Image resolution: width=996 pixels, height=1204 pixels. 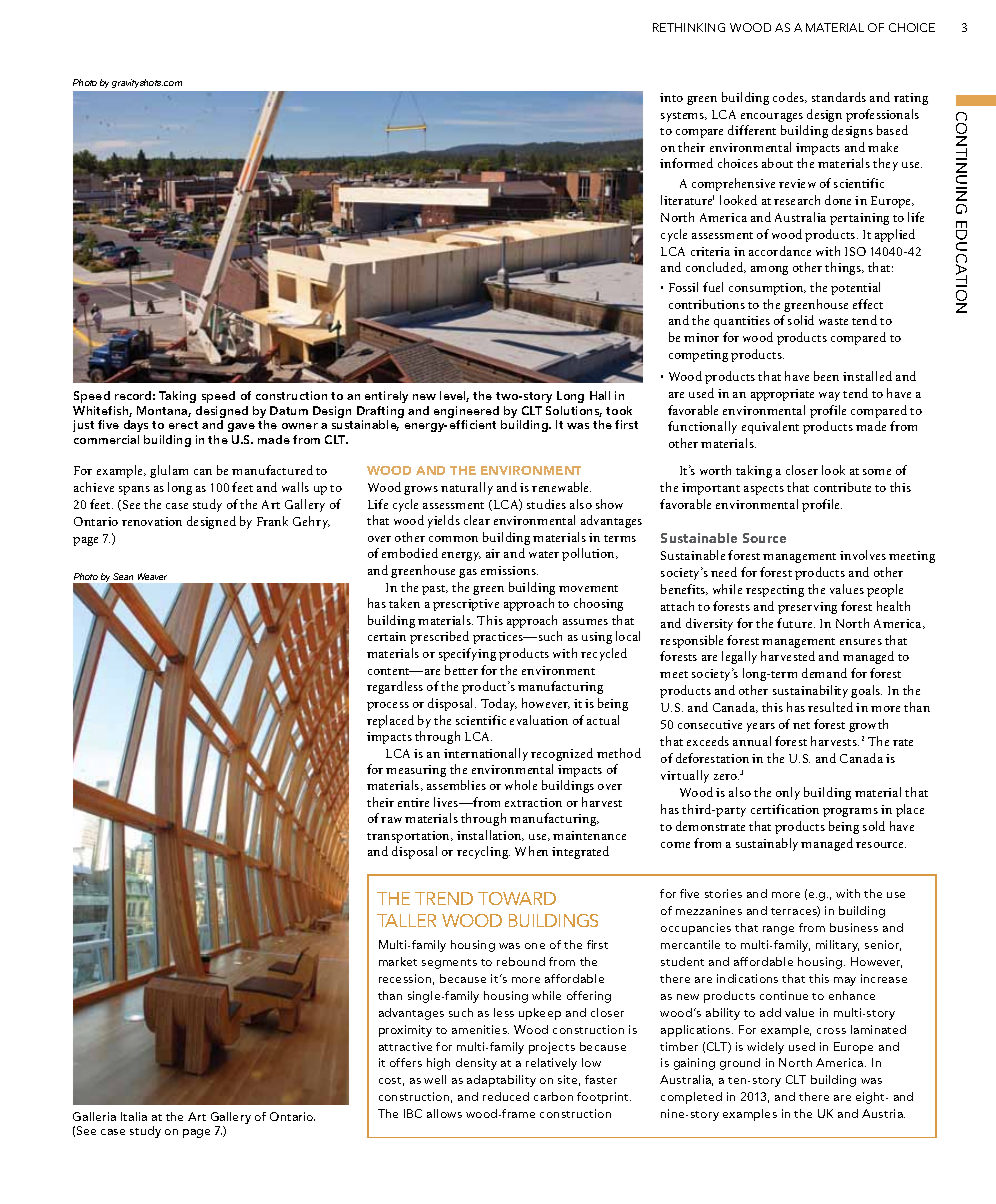 What do you see at coordinates (790, 97) in the screenshot?
I see `codes` at bounding box center [790, 97].
